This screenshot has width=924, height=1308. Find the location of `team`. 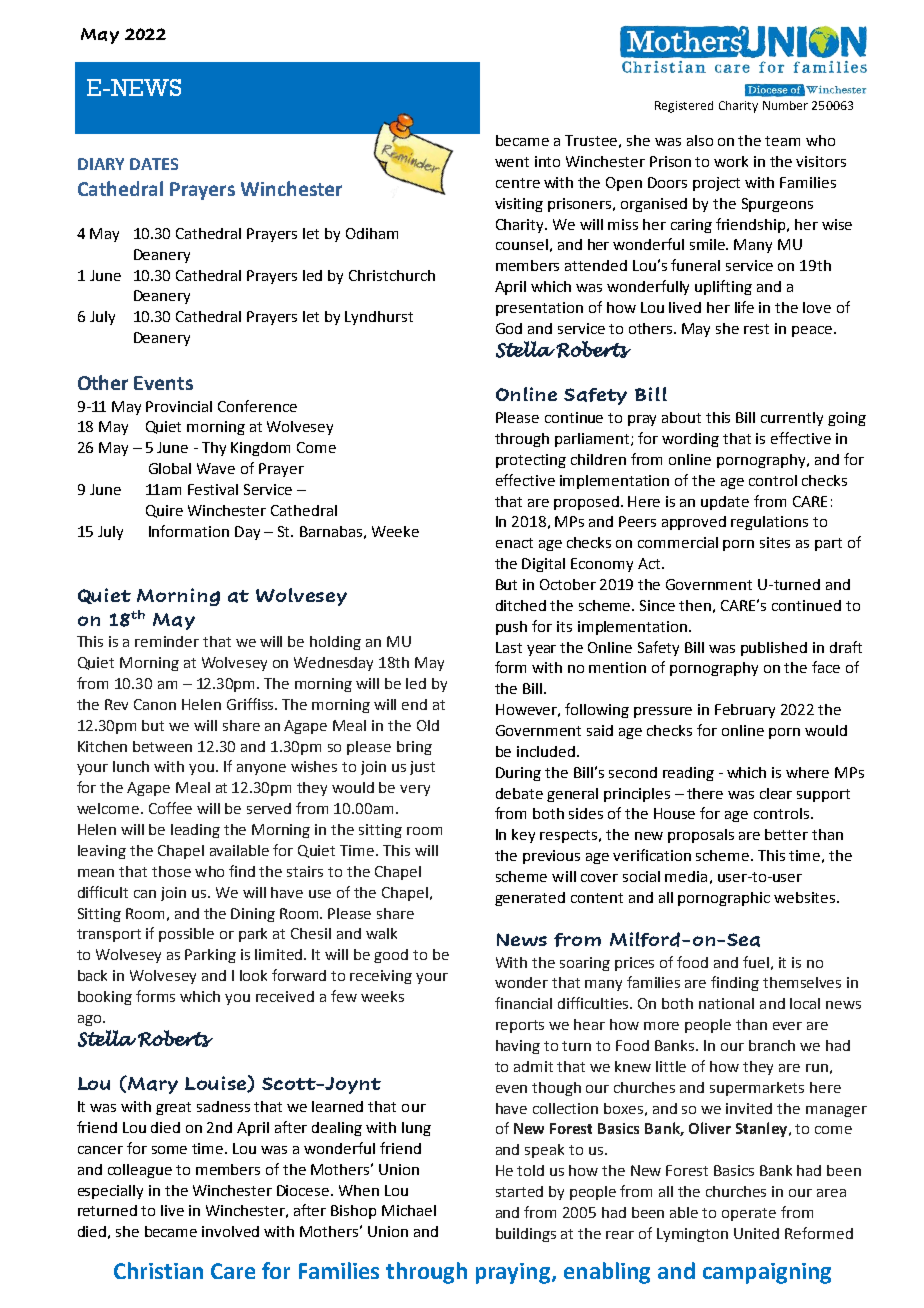

team is located at coordinates (782, 141).
